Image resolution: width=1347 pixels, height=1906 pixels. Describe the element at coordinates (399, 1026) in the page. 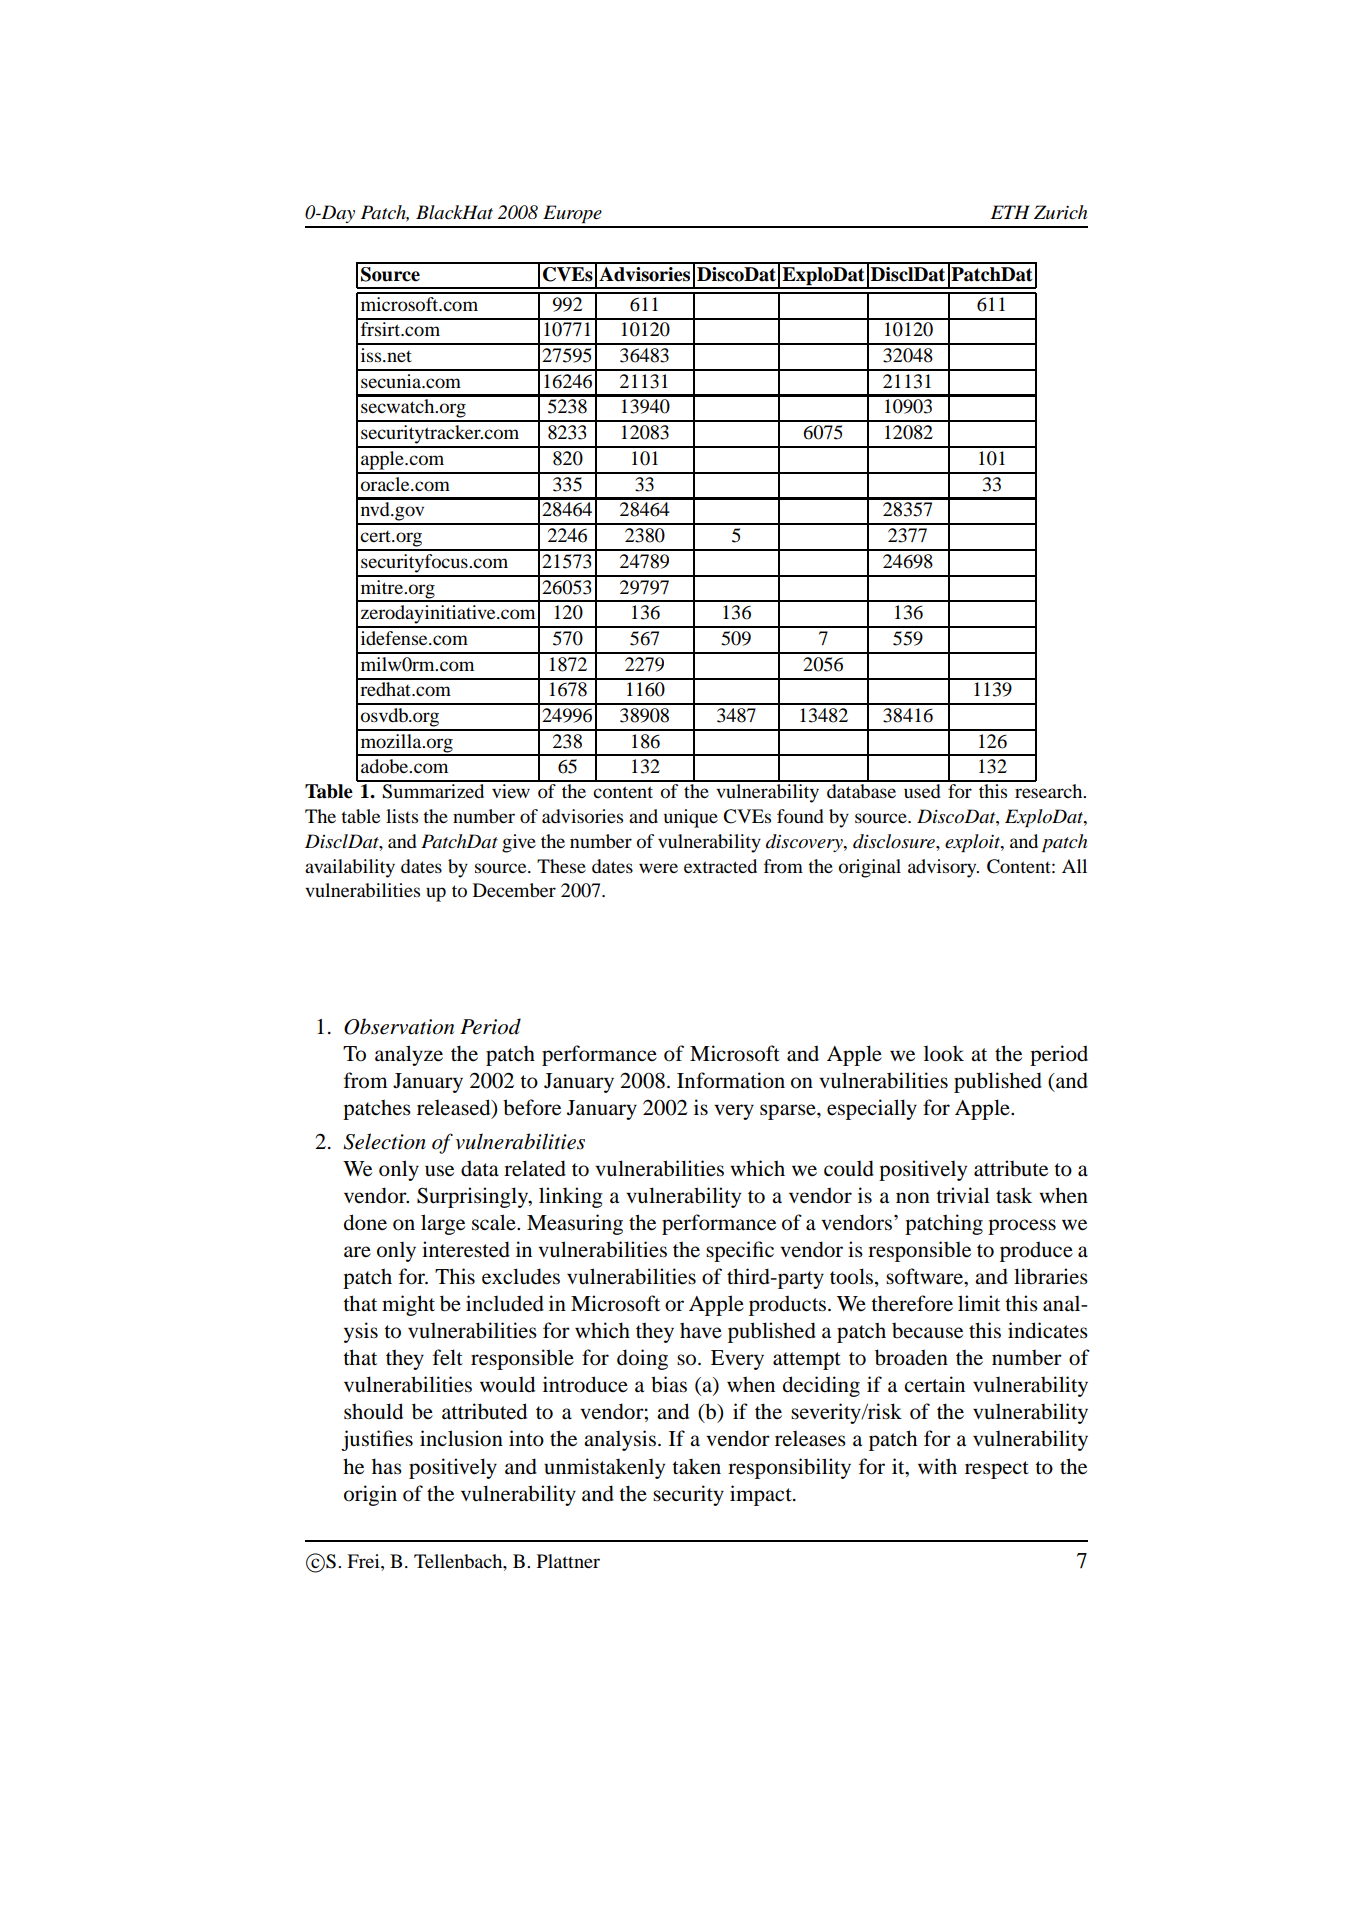

I see `Observation` at that location.
